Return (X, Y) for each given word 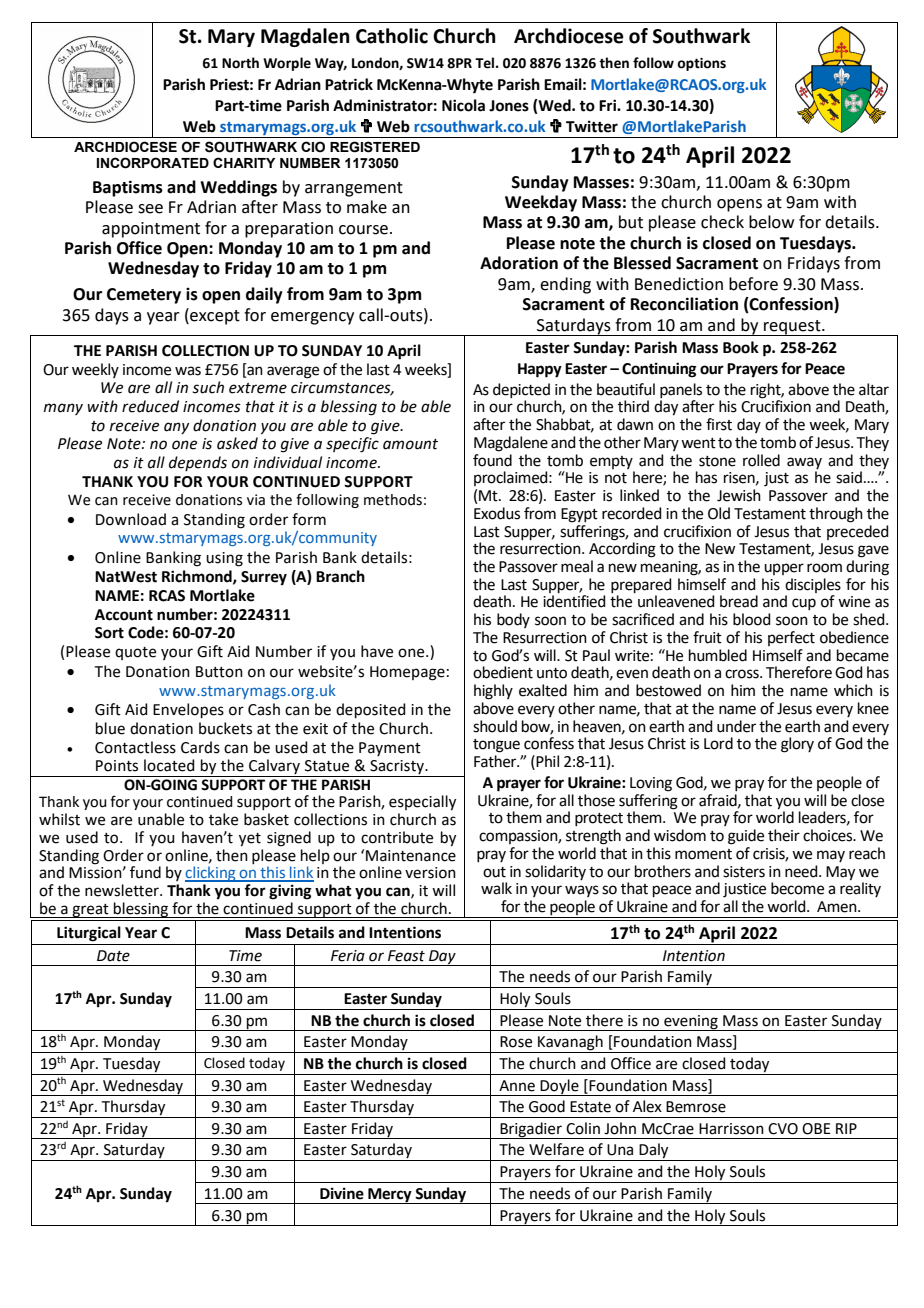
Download (131, 519)
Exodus (497, 513)
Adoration (519, 263)
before (753, 284)
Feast (406, 956)
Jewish (739, 495)
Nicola (463, 105)
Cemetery (144, 296)
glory (797, 745)
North (240, 63)
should (495, 726)
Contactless (135, 747)
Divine (342, 1193)
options (701, 64)
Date (113, 956)
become (797, 888)
